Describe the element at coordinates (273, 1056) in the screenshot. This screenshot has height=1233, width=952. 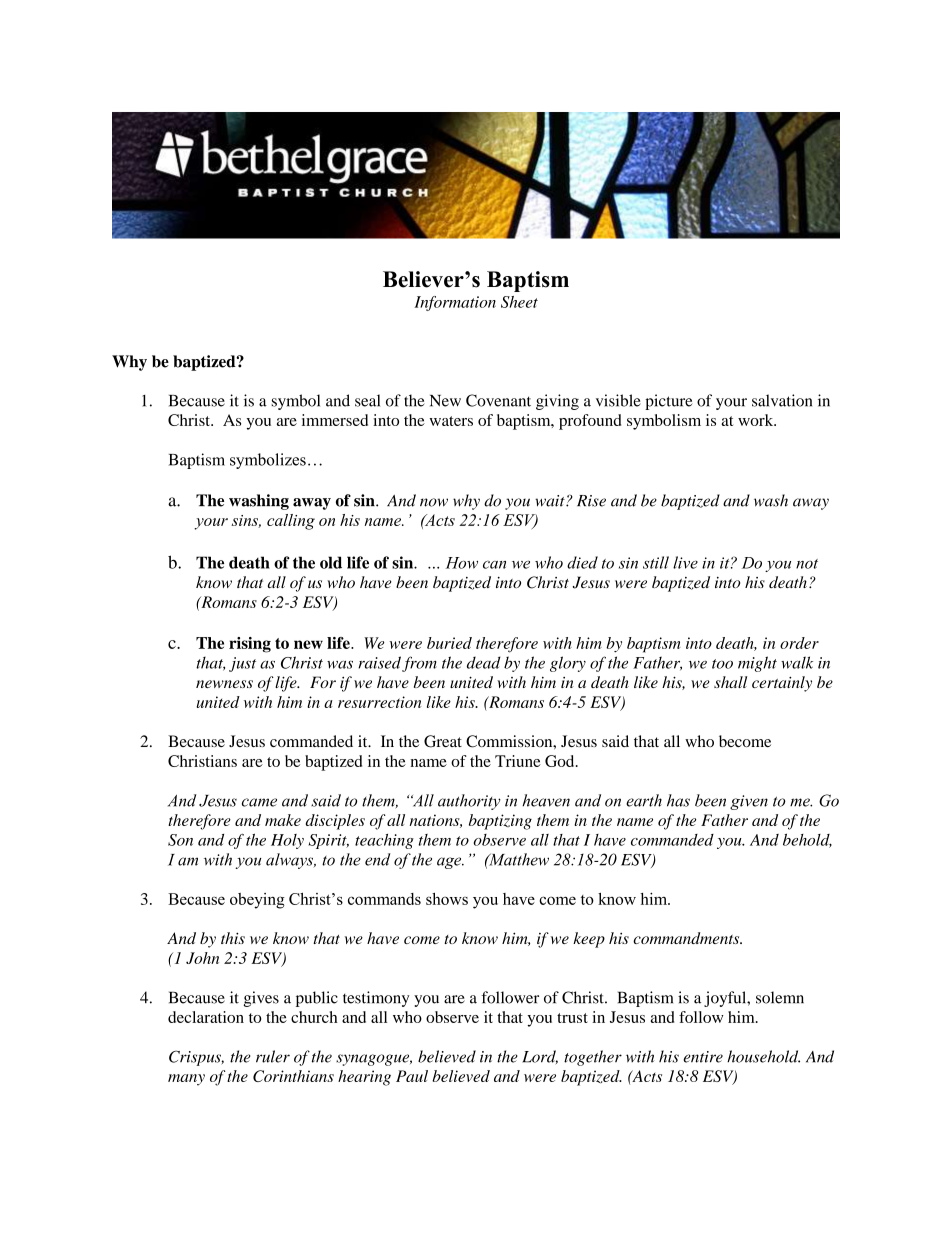
I see `ruler` at that location.
